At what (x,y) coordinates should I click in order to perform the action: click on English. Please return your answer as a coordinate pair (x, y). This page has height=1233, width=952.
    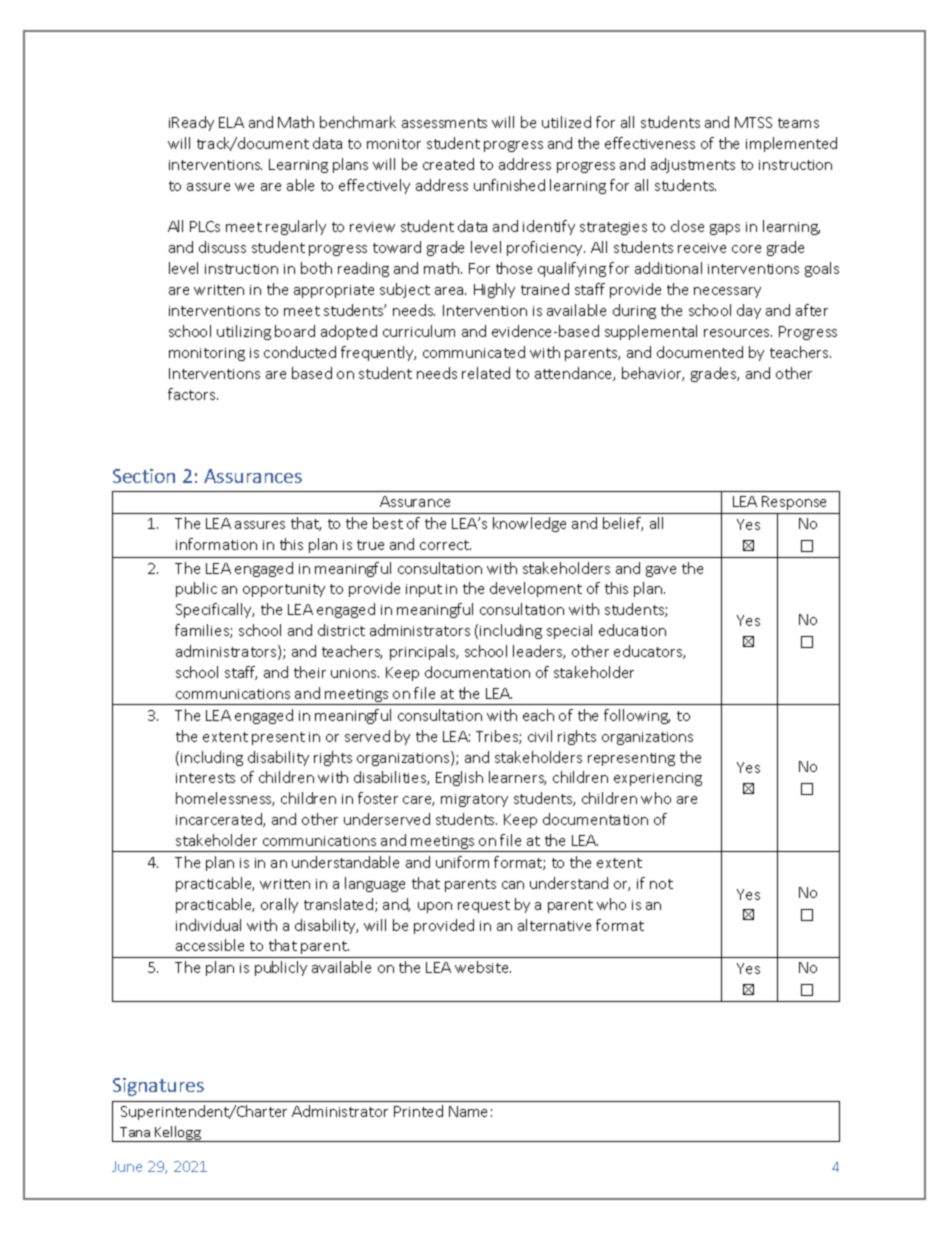
    Looking at the image, I should click on (459, 778).
